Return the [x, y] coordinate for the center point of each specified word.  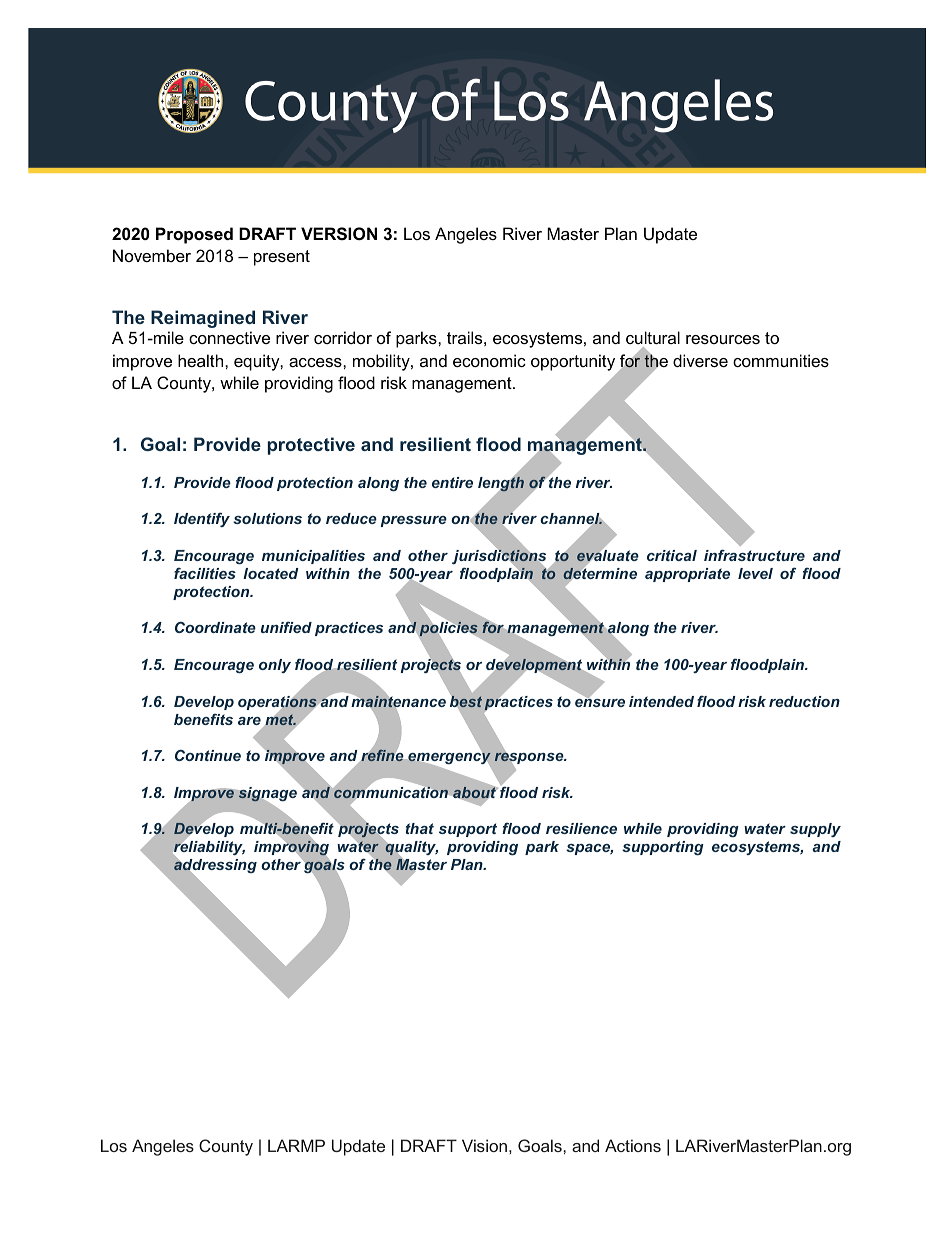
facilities [205, 573]
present [282, 258]
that [420, 828]
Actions [633, 1145]
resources [723, 339]
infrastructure [754, 555]
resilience [581, 828]
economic [489, 360]
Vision [484, 1145]
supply [815, 830]
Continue [208, 755]
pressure [414, 521]
